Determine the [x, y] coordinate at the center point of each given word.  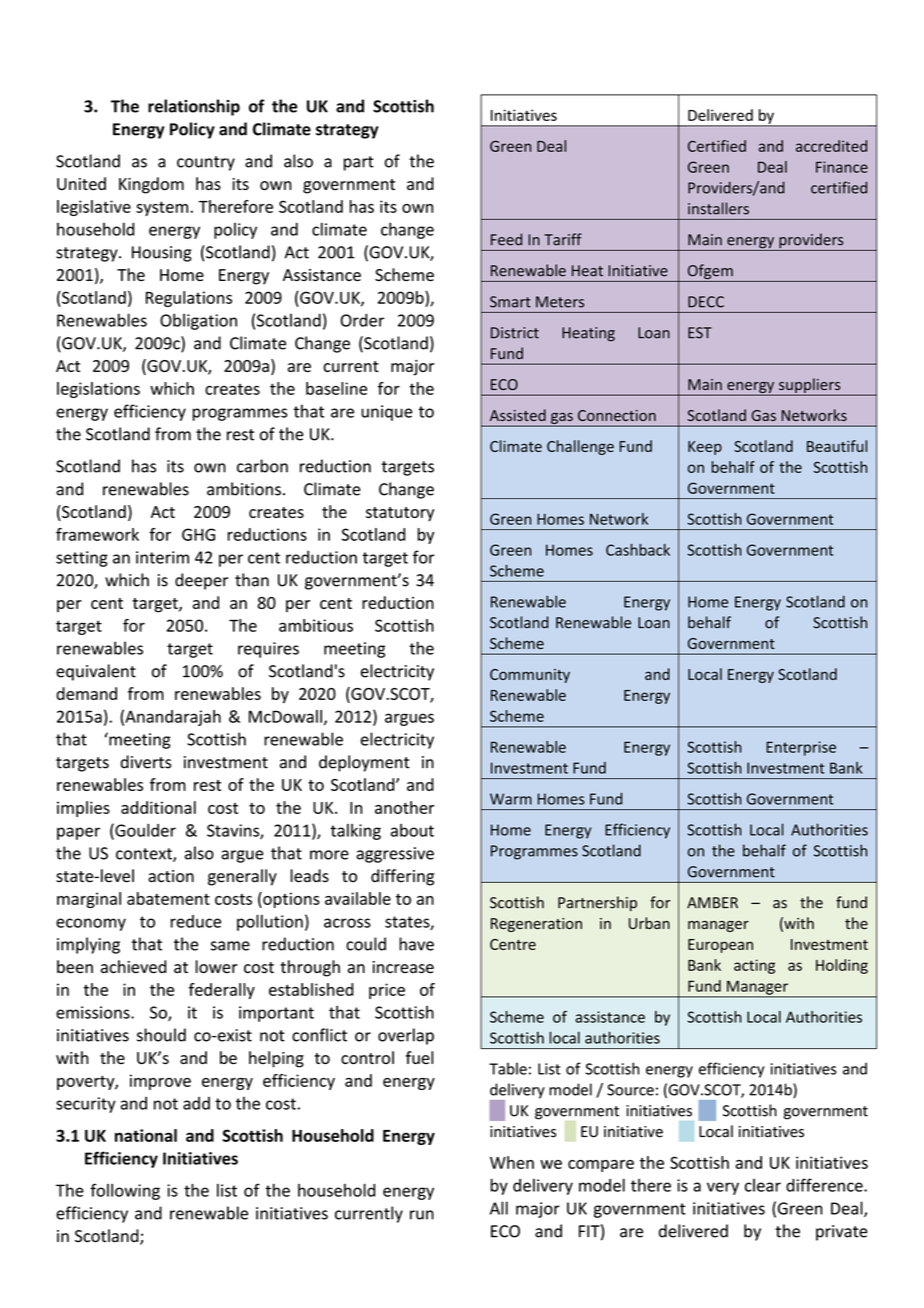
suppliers [810, 387]
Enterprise [801, 748]
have [416, 944]
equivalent [96, 672]
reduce [196, 921]
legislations [98, 390]
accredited [831, 146]
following [125, 1191]
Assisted [518, 415]
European [720, 946]
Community [530, 676]
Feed [506, 239]
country [206, 163]
